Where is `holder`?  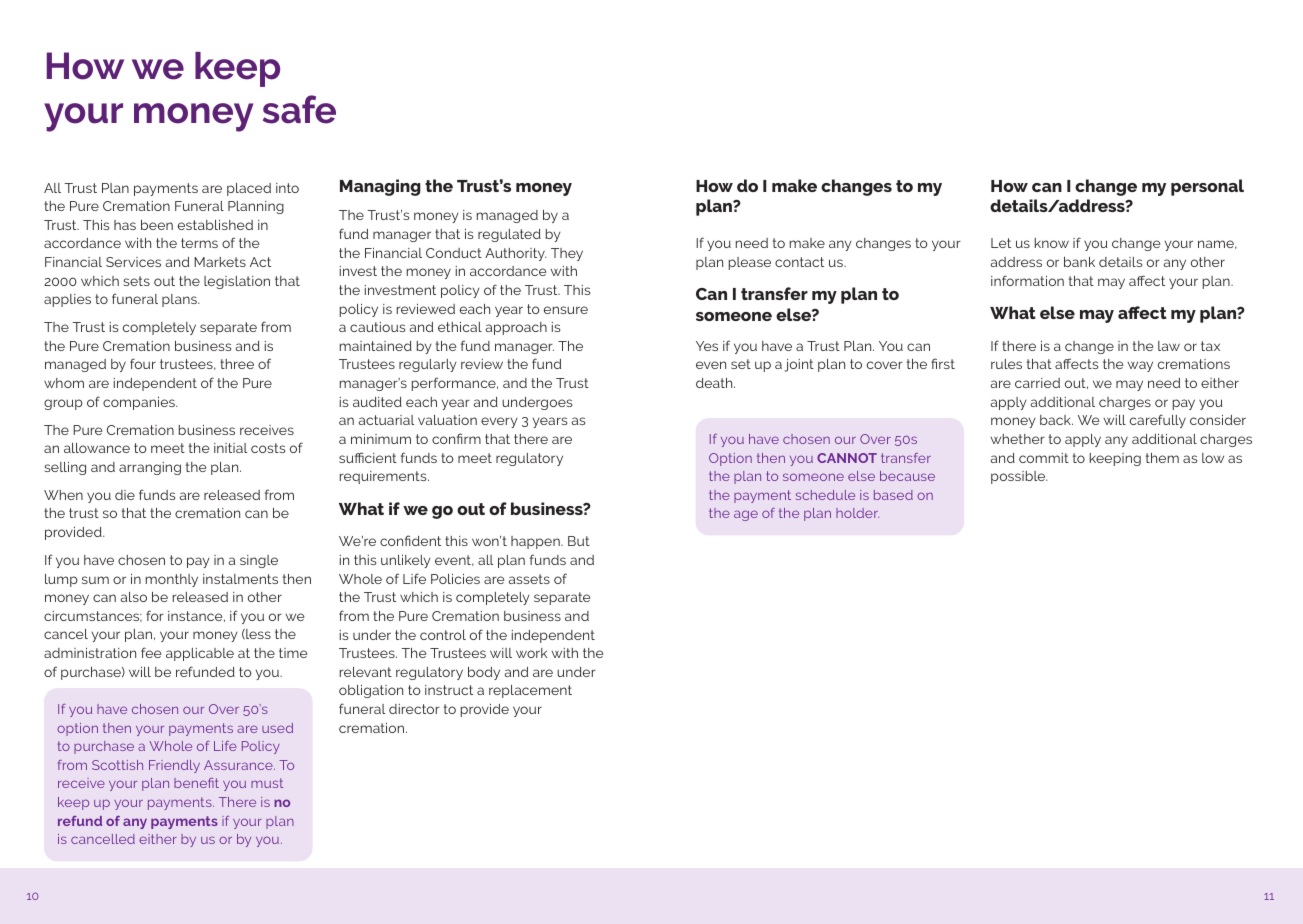
holder is located at coordinates (857, 513).
